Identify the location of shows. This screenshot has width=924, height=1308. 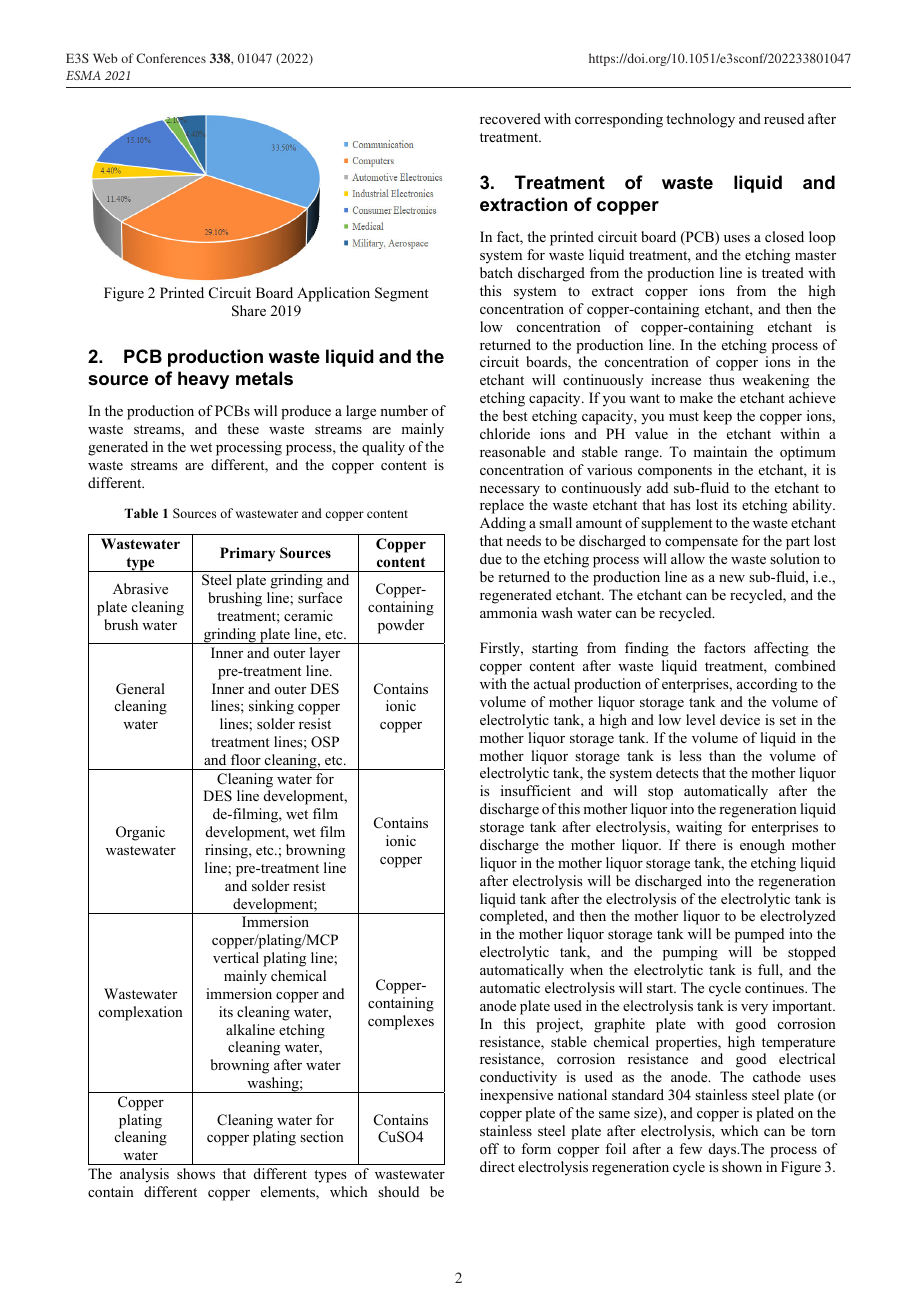
(196, 1173).
